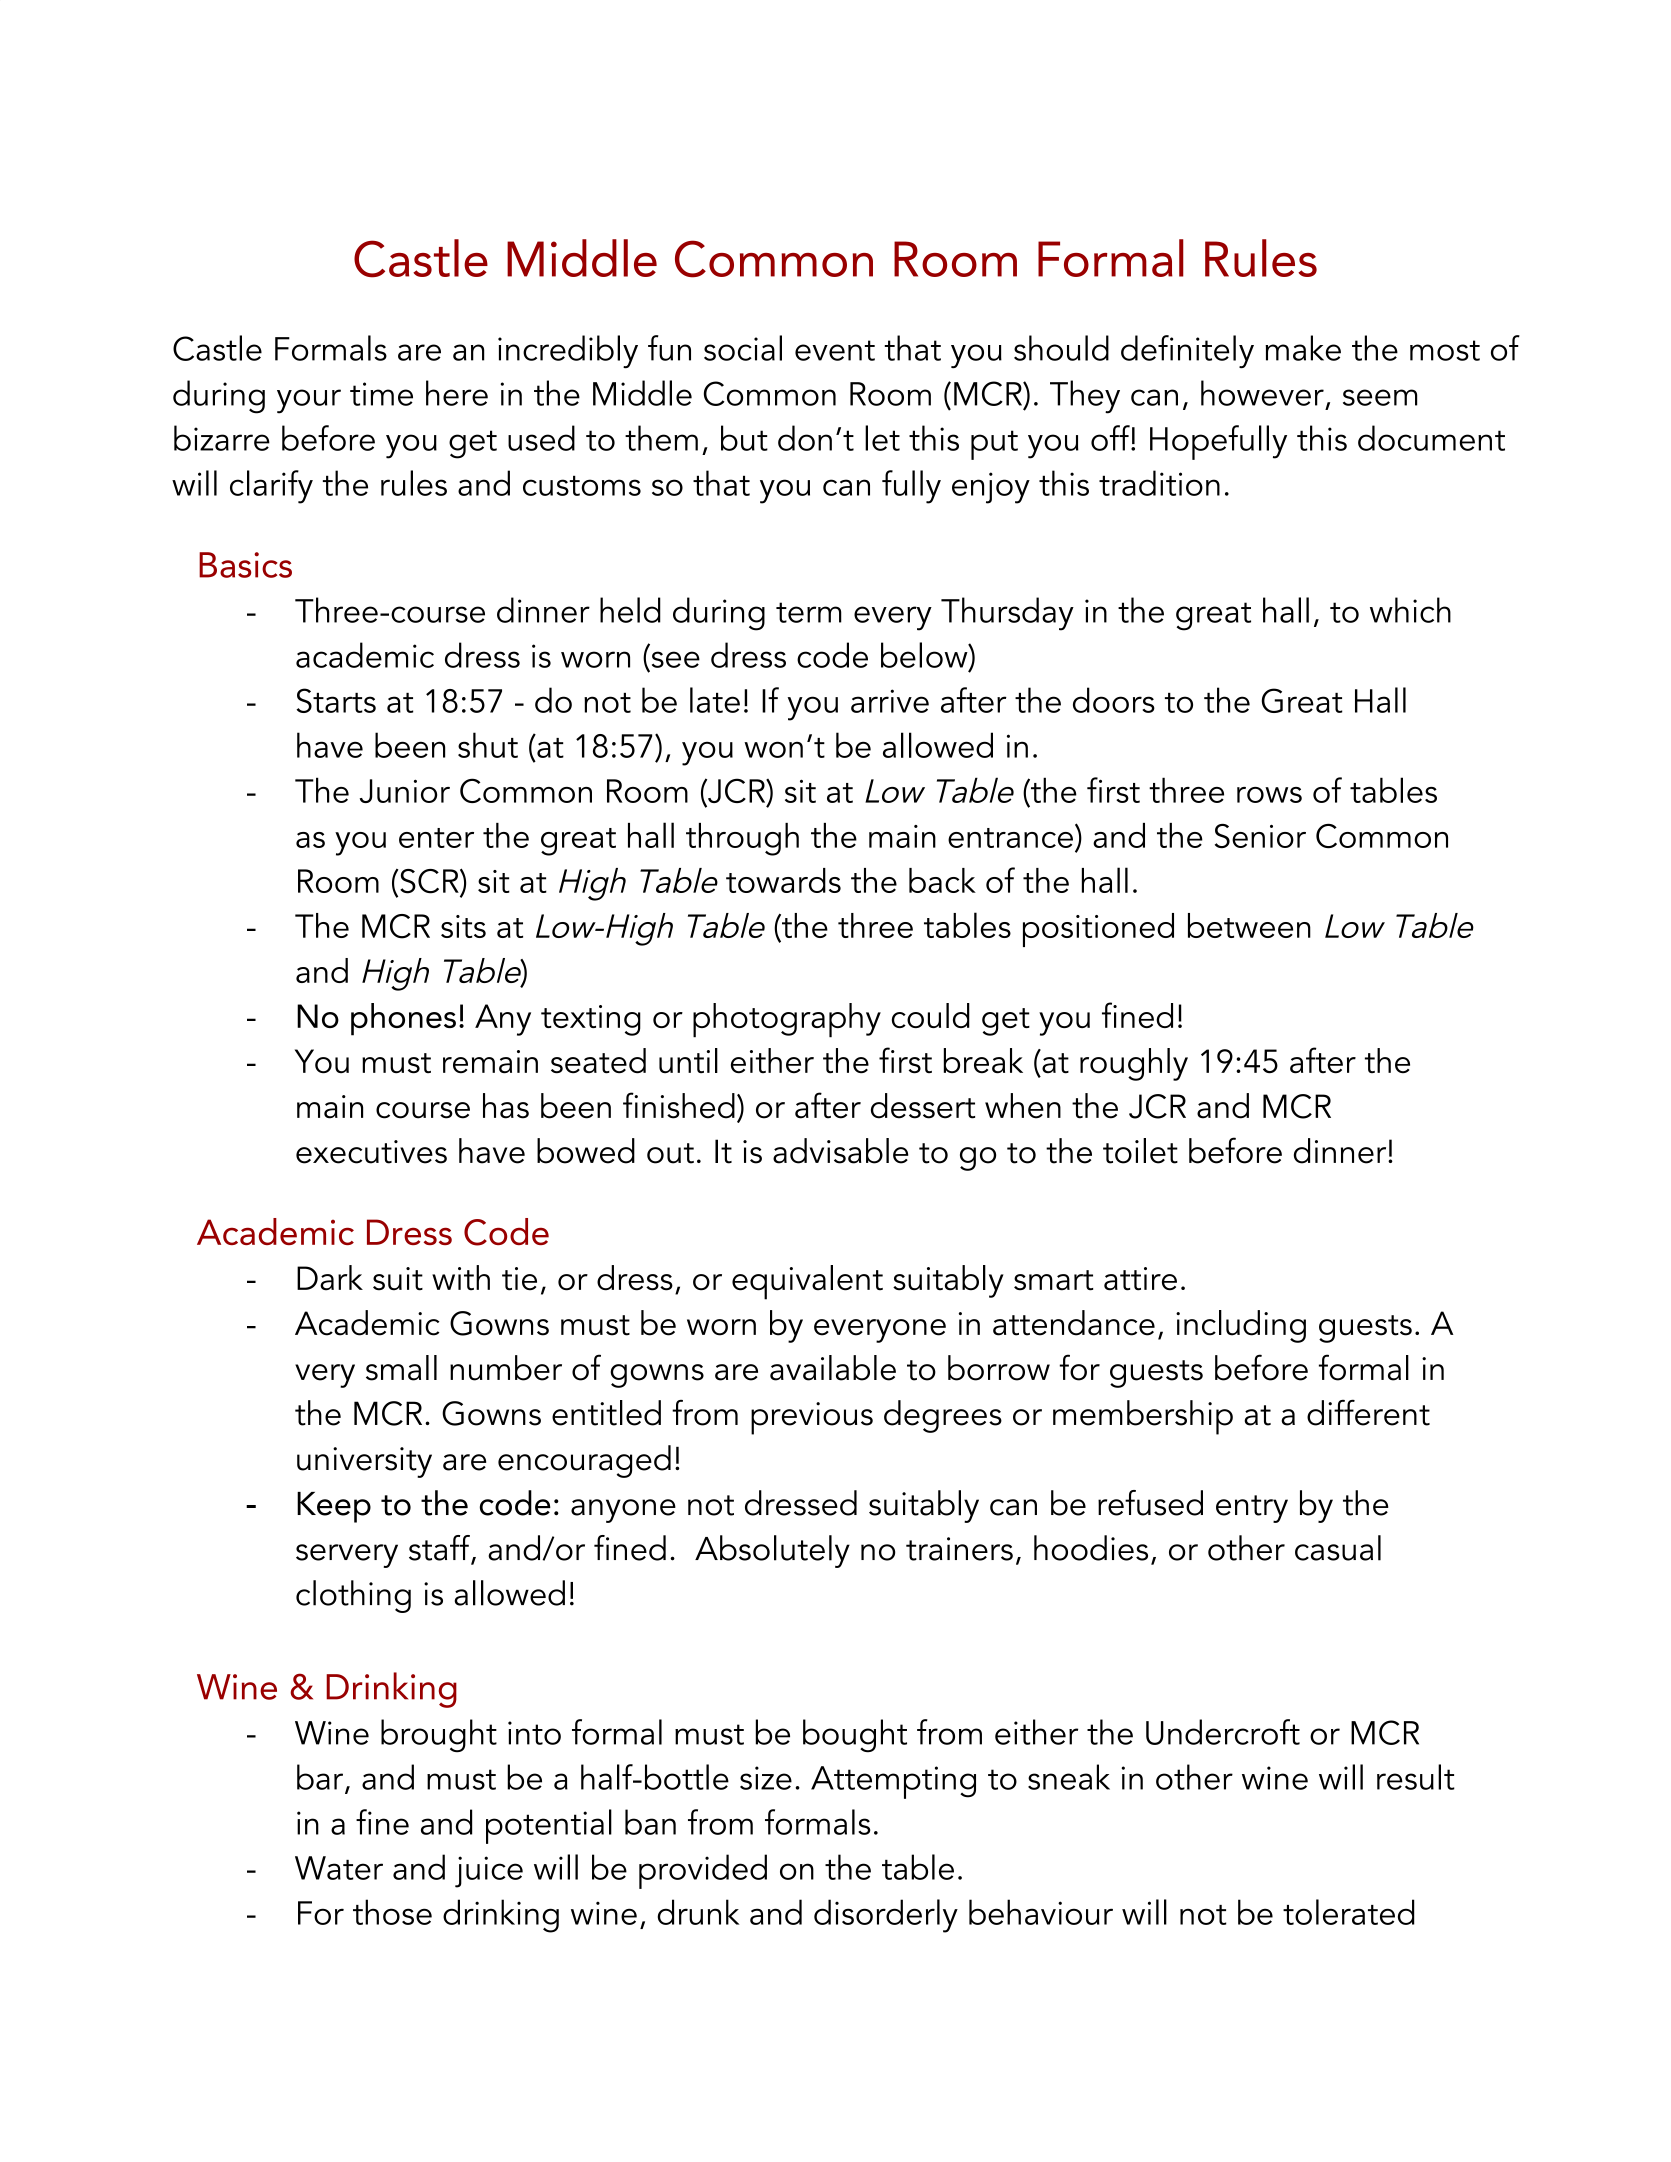  Describe the element at coordinates (1249, 925) in the image. I see `between` at that location.
